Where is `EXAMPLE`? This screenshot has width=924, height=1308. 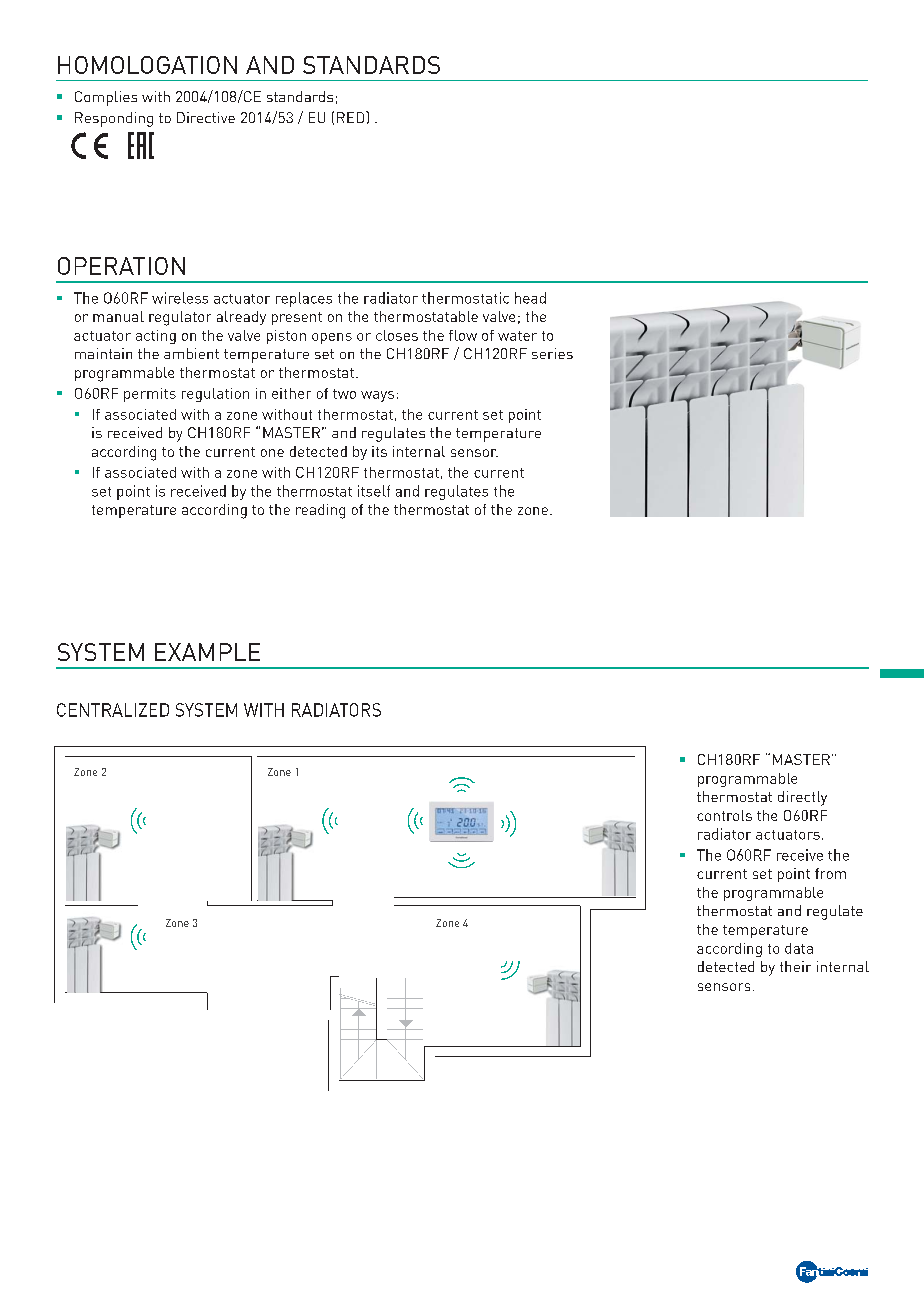
EXAMPLE is located at coordinates (207, 652).
